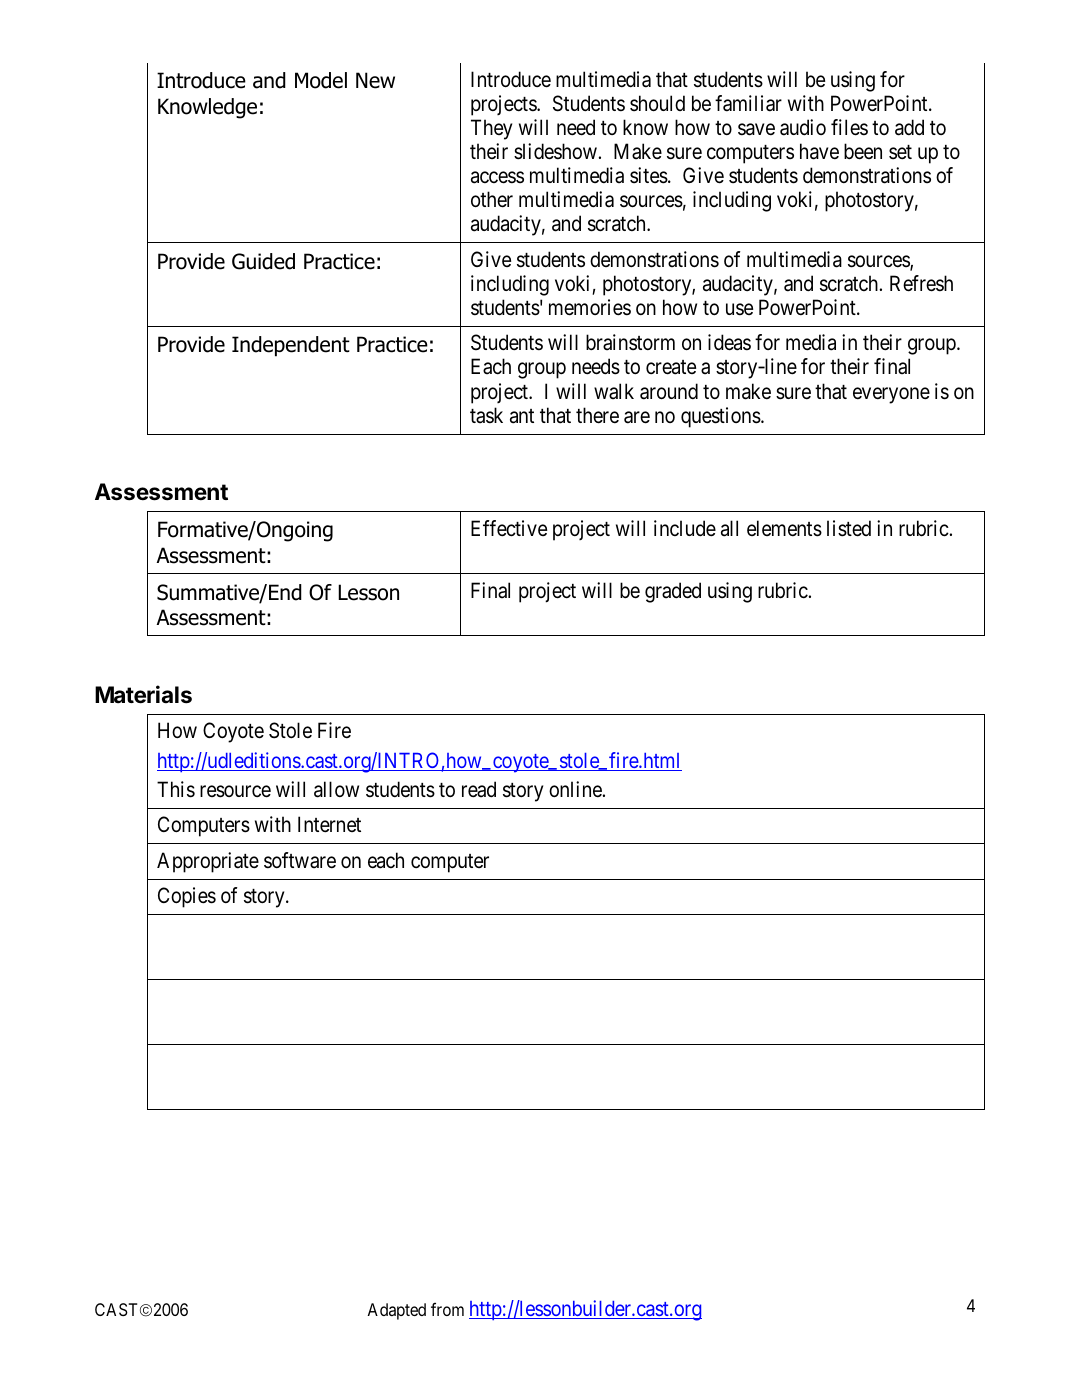  Describe the element at coordinates (321, 80) in the page. I see `Model` at that location.
